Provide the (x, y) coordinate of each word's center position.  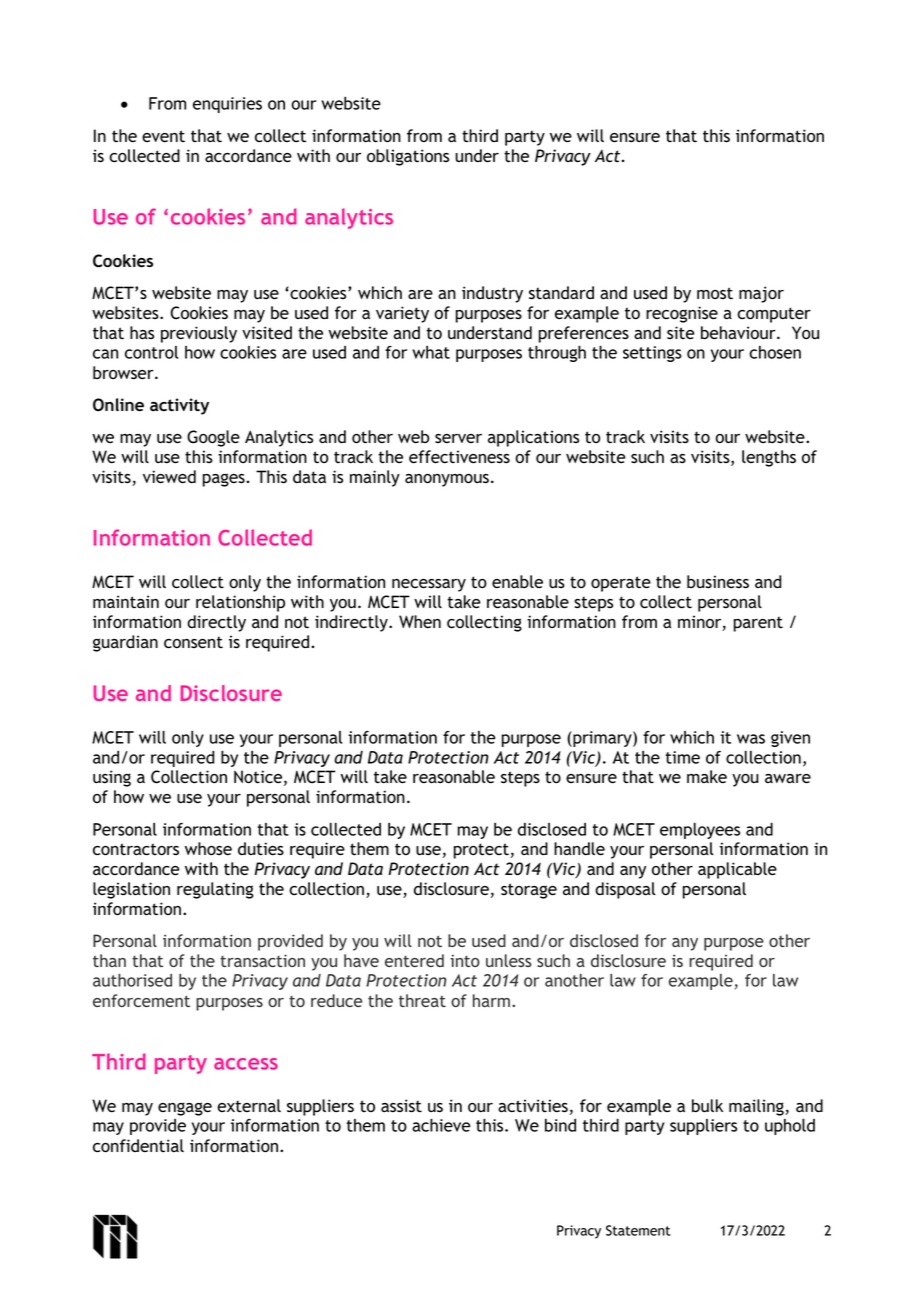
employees (700, 831)
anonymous (447, 480)
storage (529, 891)
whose (208, 849)
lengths (769, 458)
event (163, 136)
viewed (169, 477)
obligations (408, 157)
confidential (138, 1146)
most (715, 293)
